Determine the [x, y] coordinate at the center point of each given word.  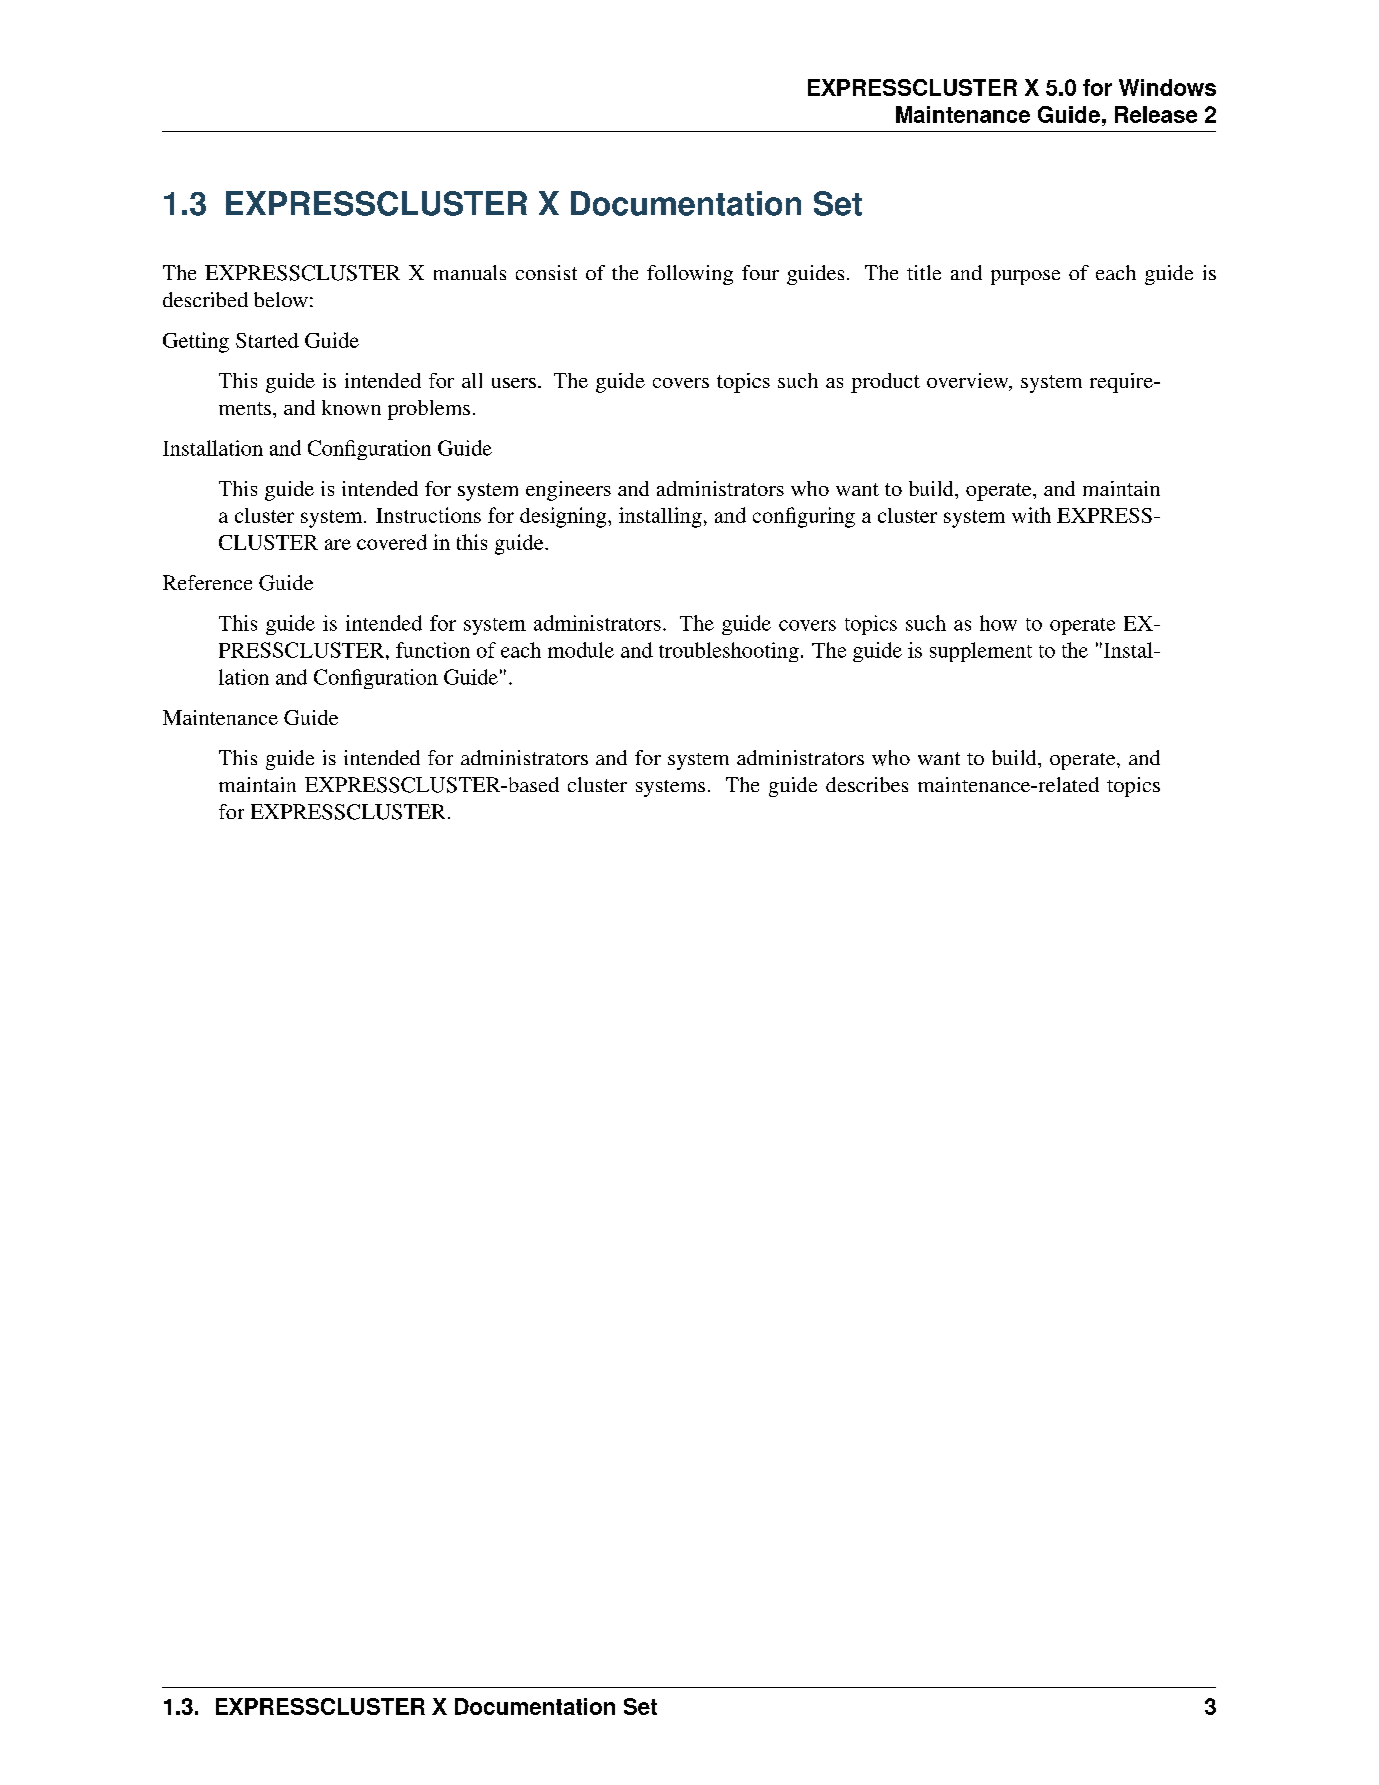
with [1031, 515]
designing [564, 517]
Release [1156, 114]
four [760, 272]
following [690, 275]
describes [867, 784]
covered [392, 542]
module [581, 650]
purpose [1025, 277]
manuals [470, 272]
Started [267, 340]
